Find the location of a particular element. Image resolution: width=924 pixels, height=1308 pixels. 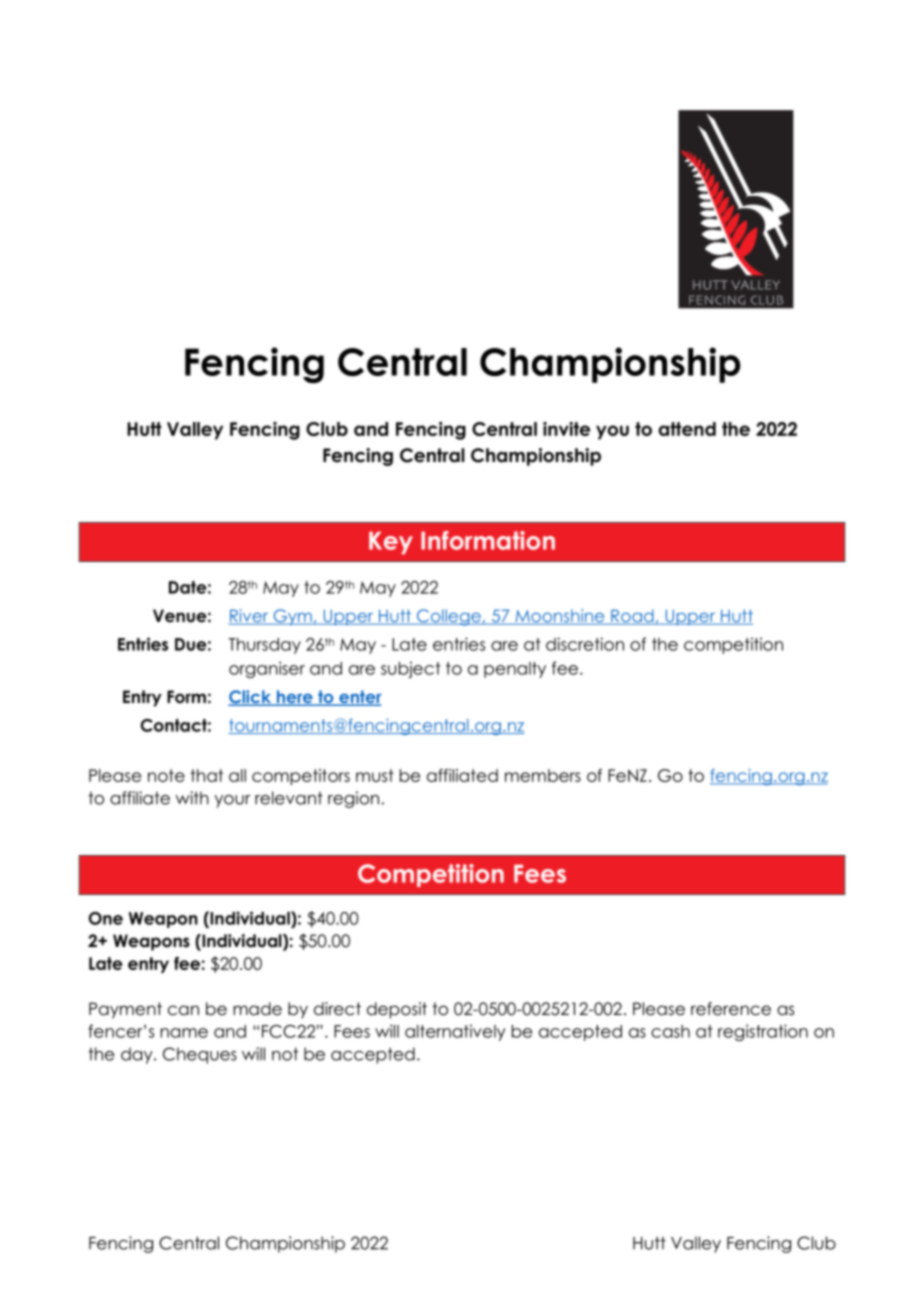

must is located at coordinates (375, 775).
